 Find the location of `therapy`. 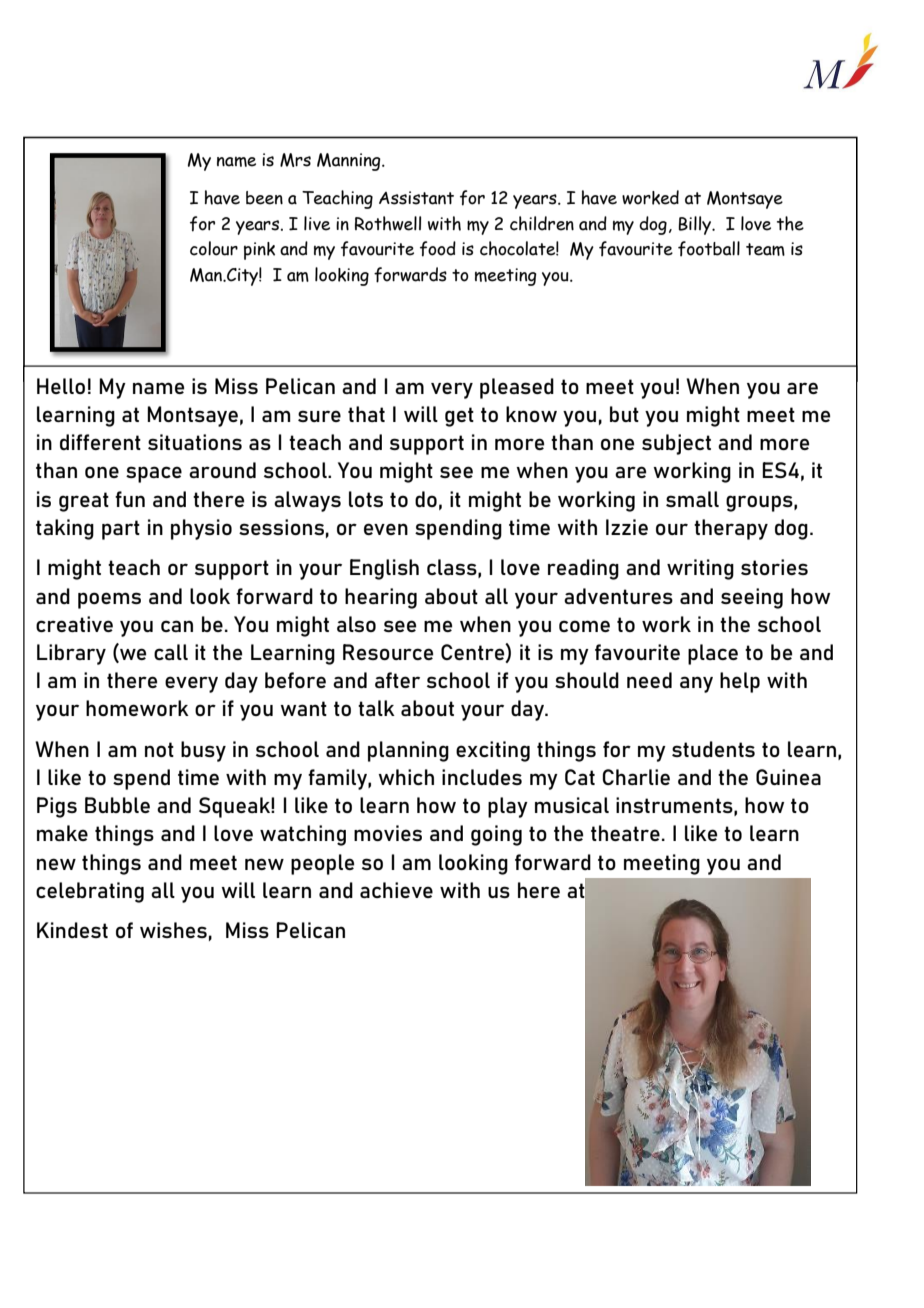

therapy is located at coordinates (731, 529).
